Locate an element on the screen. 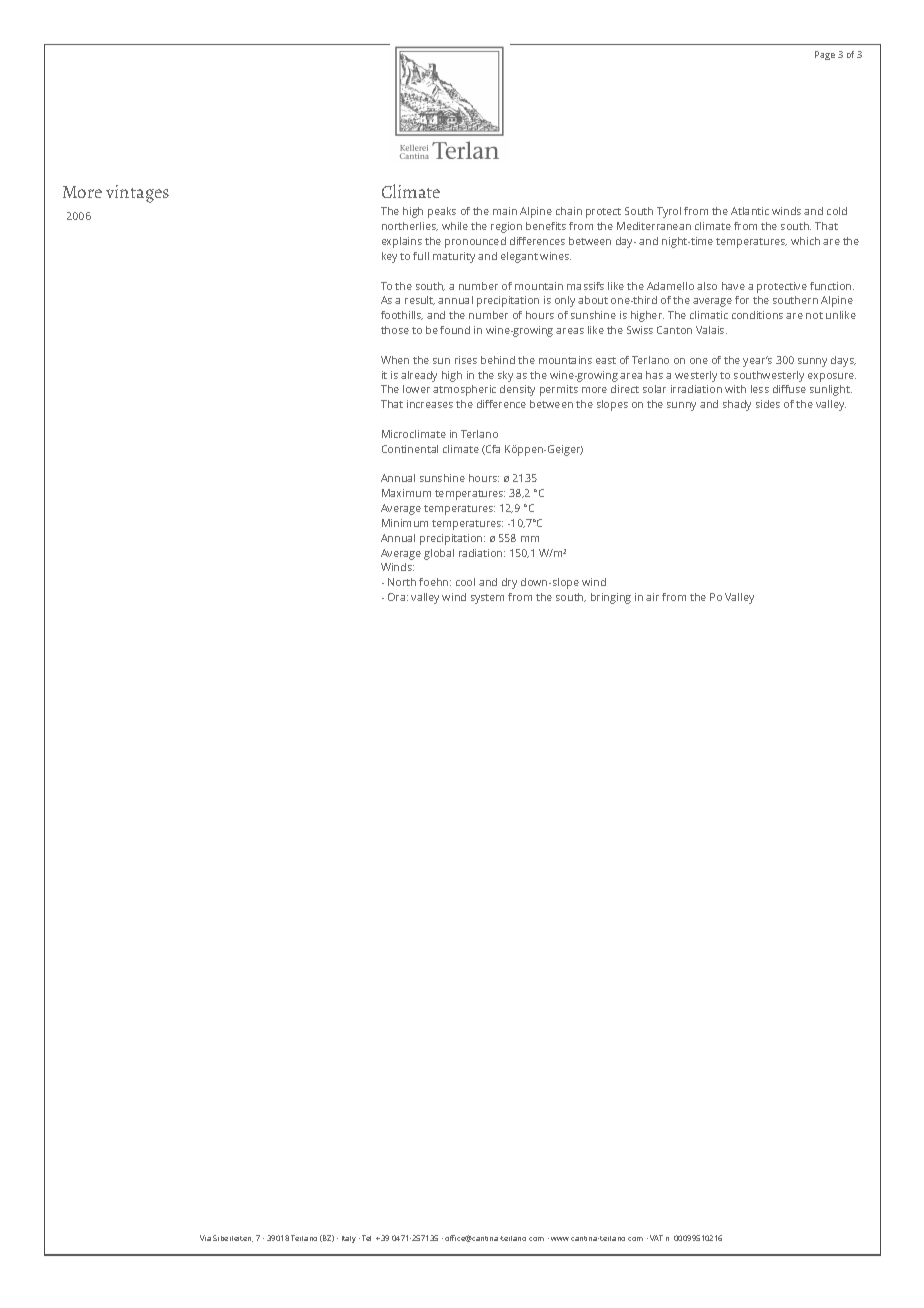 This screenshot has height=1308, width=924. Via is located at coordinates (205, 1238).
